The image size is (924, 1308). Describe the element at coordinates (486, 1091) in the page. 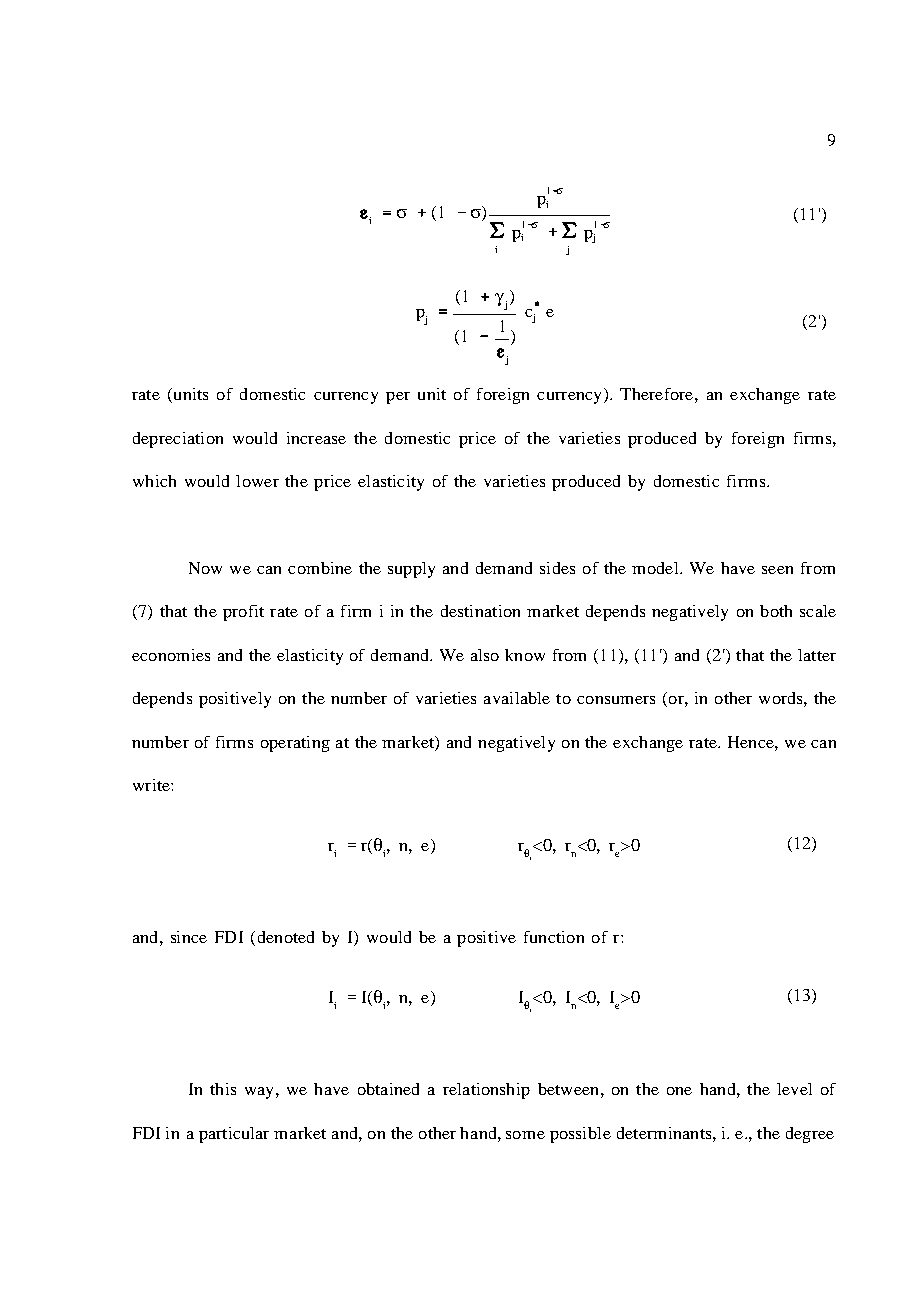

I see `relationship` at that location.
